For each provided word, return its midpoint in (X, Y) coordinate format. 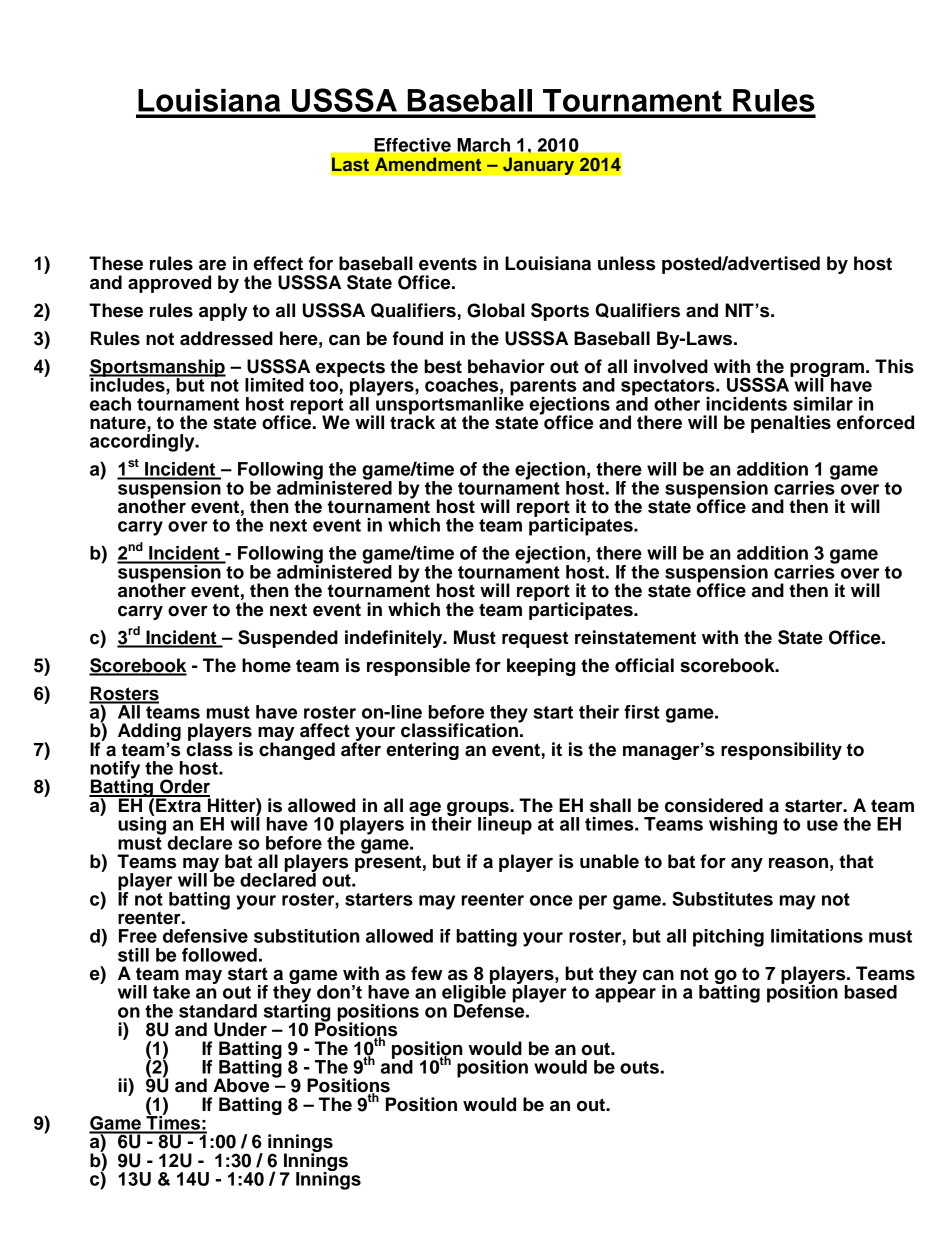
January (538, 166)
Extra (178, 804)
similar (823, 404)
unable (609, 861)
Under (240, 1029)
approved (169, 284)
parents (543, 388)
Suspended (288, 639)
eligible (474, 994)
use (822, 825)
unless (626, 263)
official (644, 665)
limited (274, 385)
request (535, 640)
